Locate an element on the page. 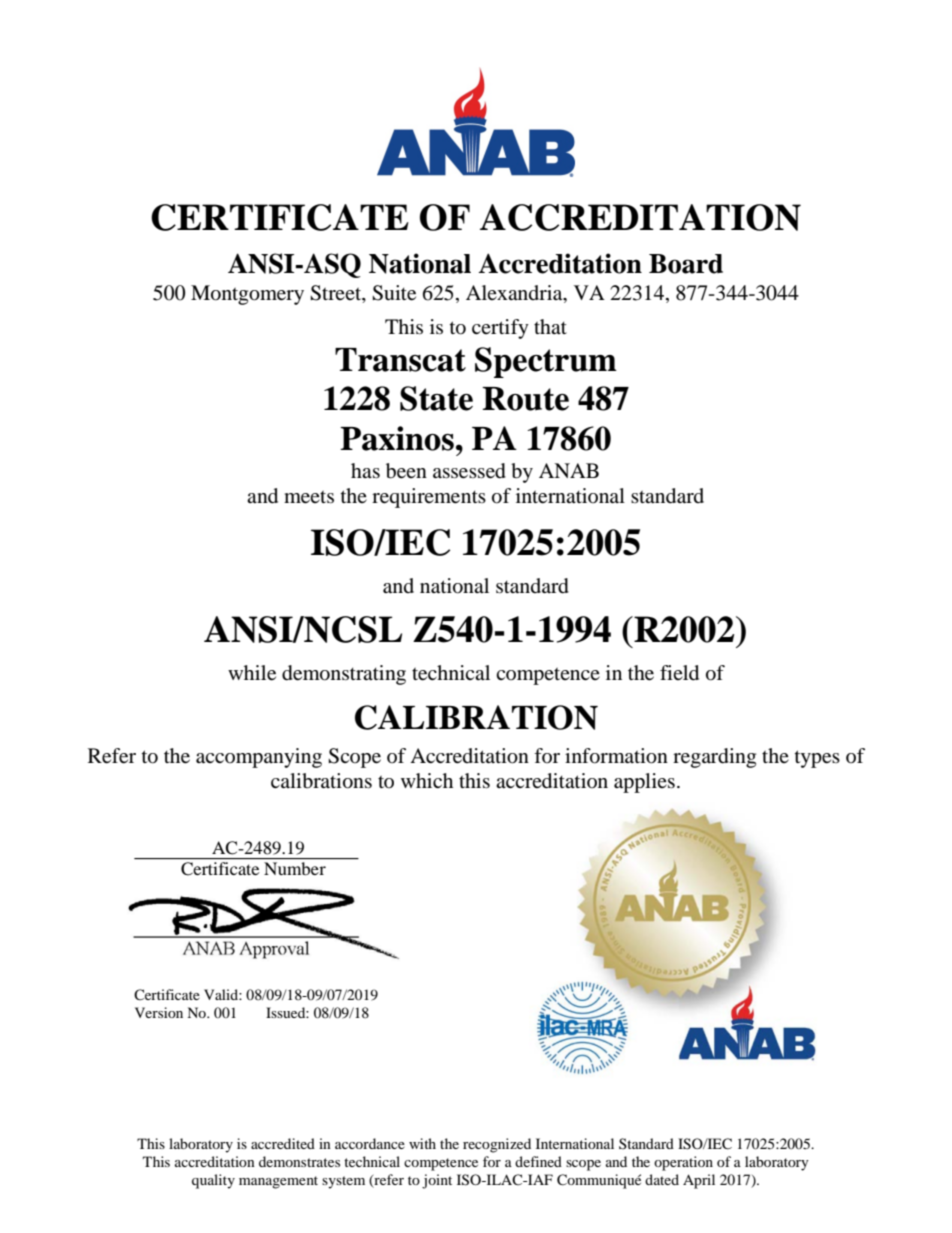  quality is located at coordinates (213, 1181).
